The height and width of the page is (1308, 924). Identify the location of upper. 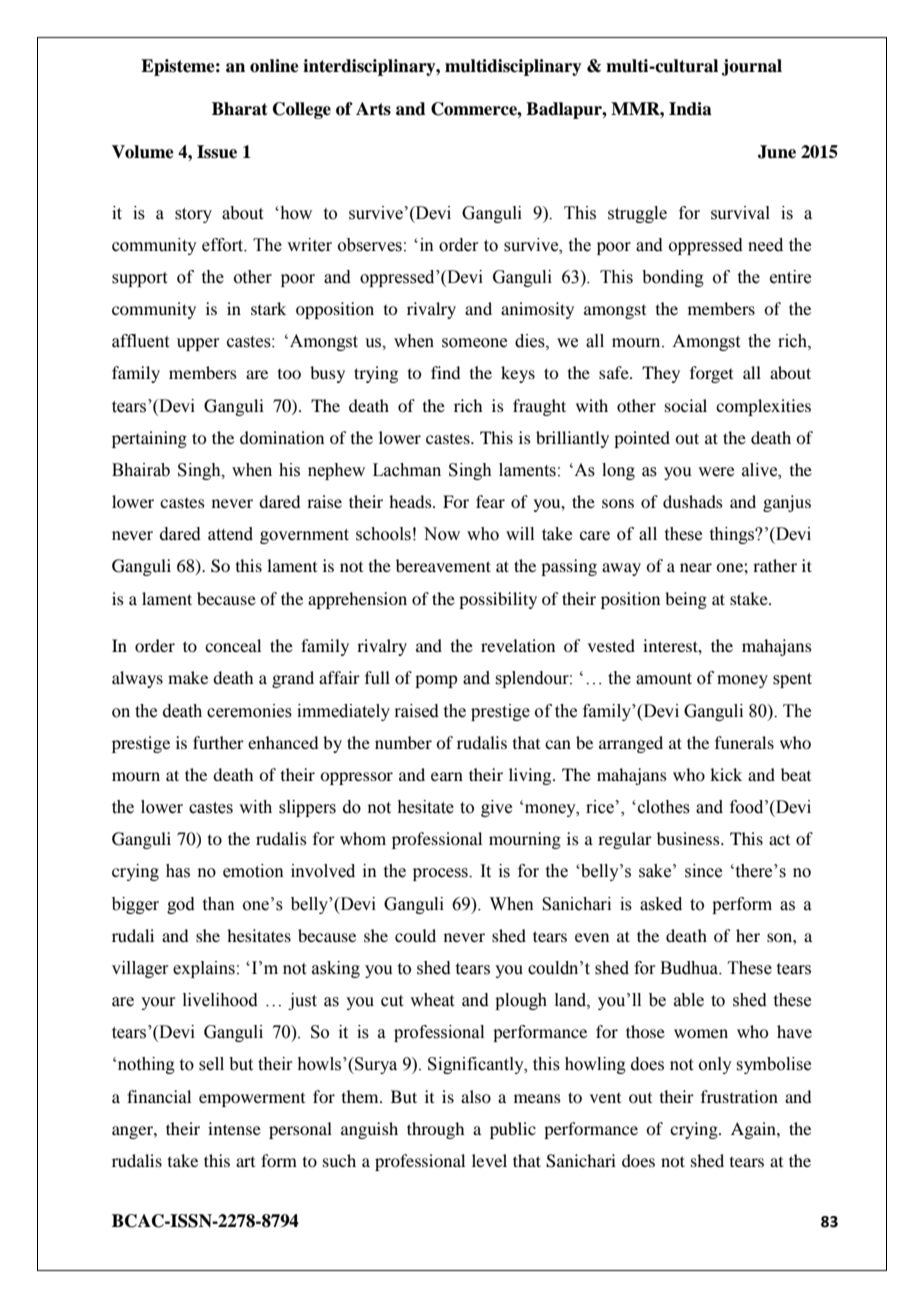
(198, 344).
